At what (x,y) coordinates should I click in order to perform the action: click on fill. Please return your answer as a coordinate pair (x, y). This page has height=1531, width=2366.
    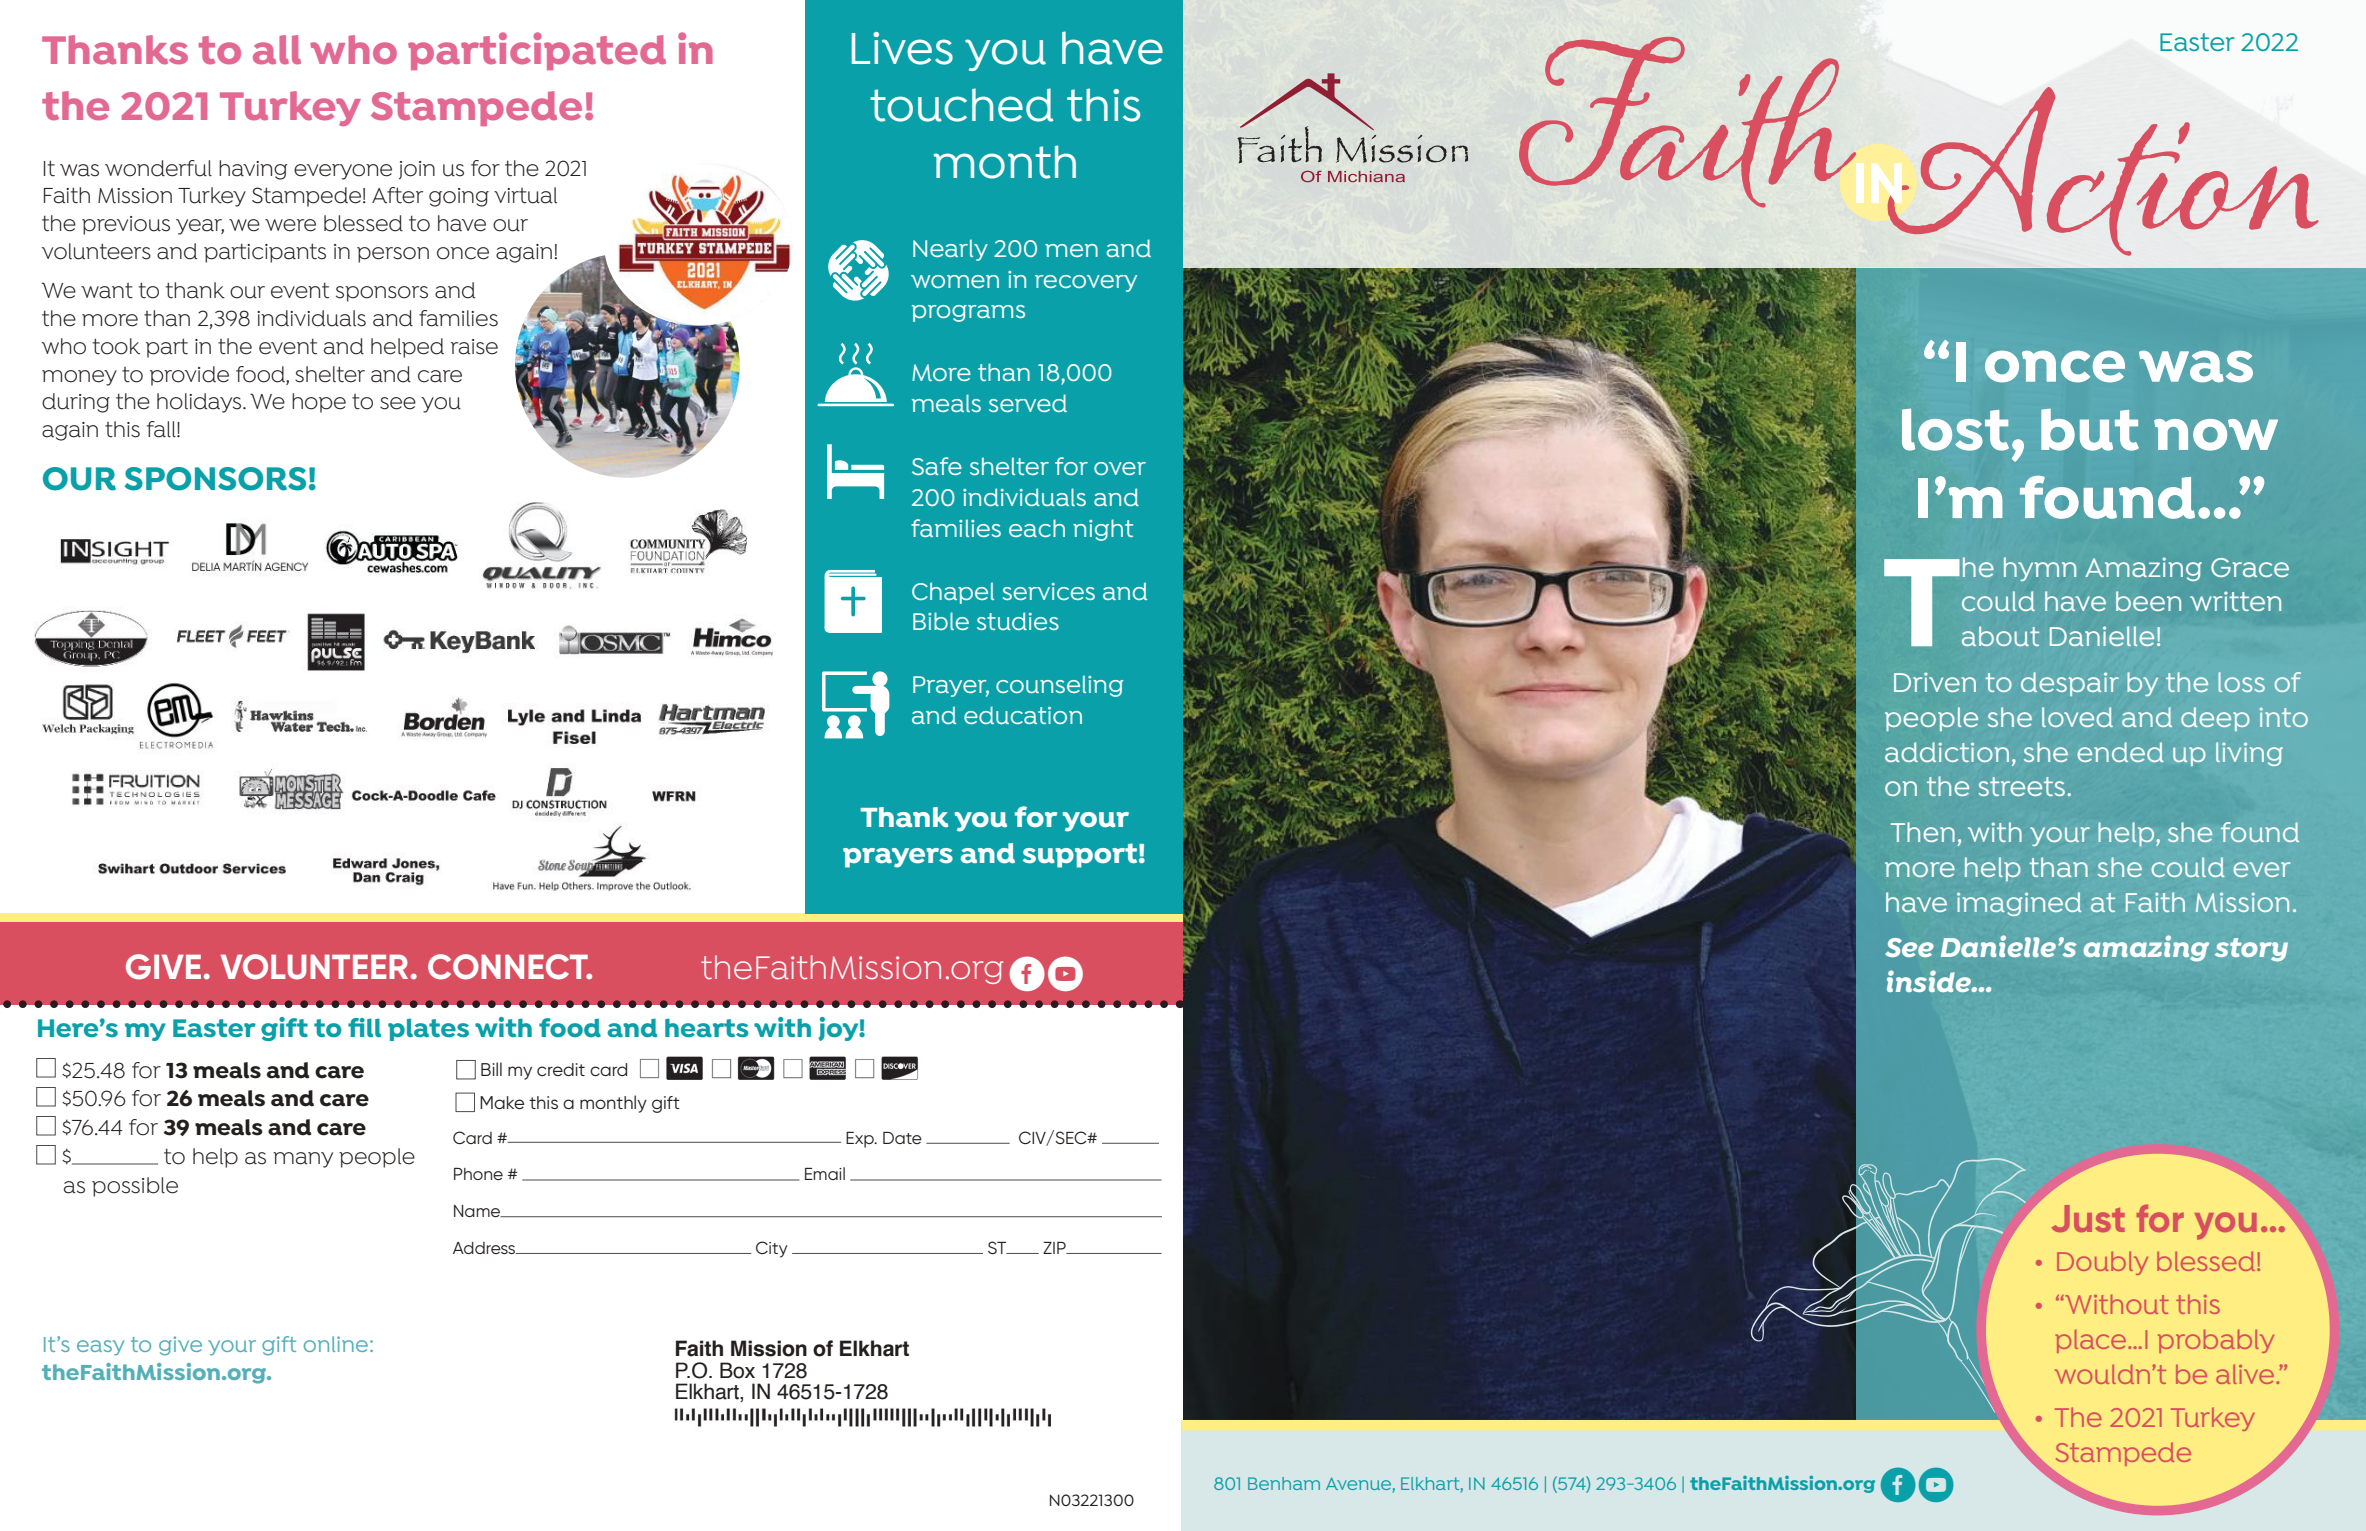
    Looking at the image, I should click on (364, 1027).
